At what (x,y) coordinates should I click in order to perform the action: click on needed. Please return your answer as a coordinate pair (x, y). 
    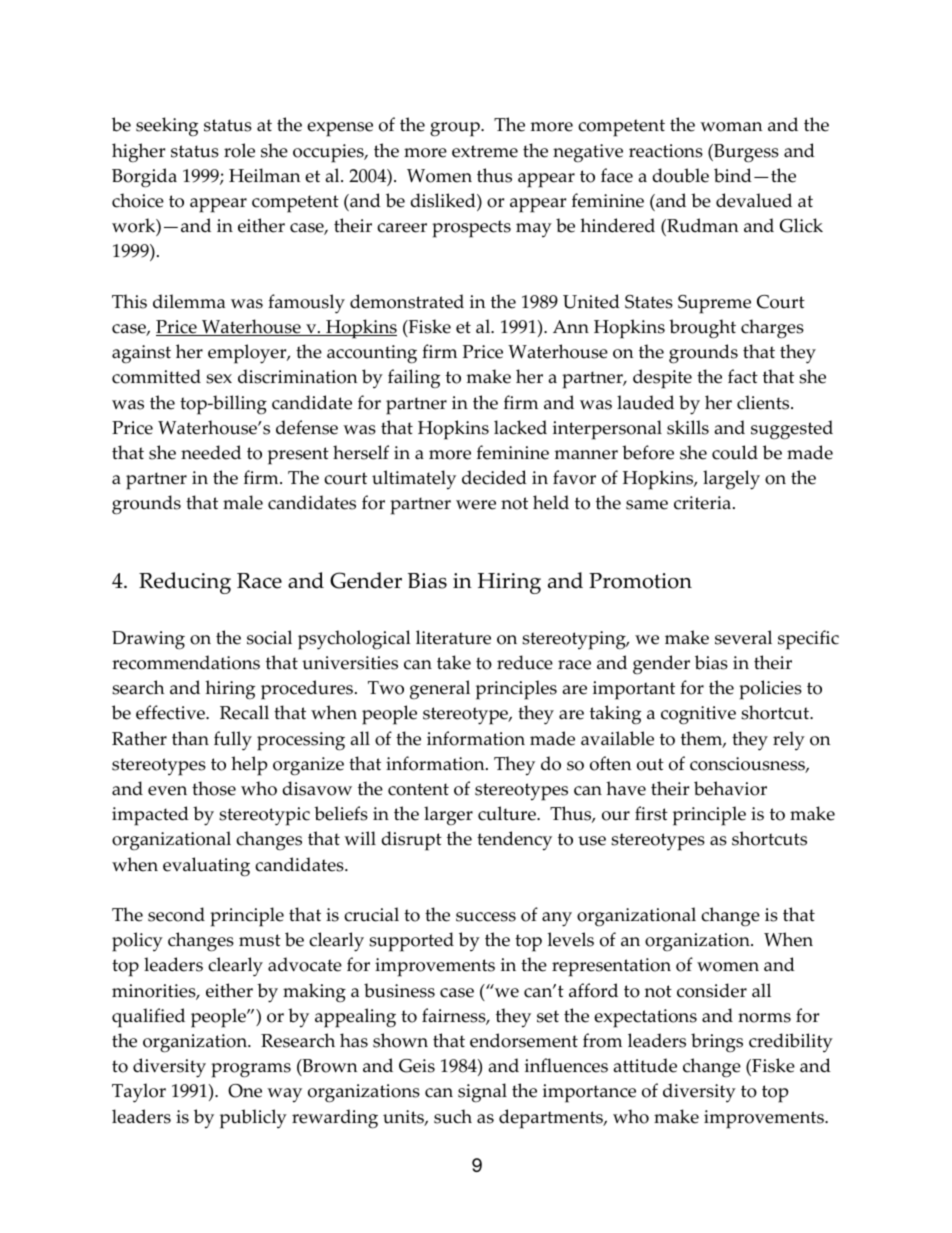
    Looking at the image, I should click on (211, 452).
